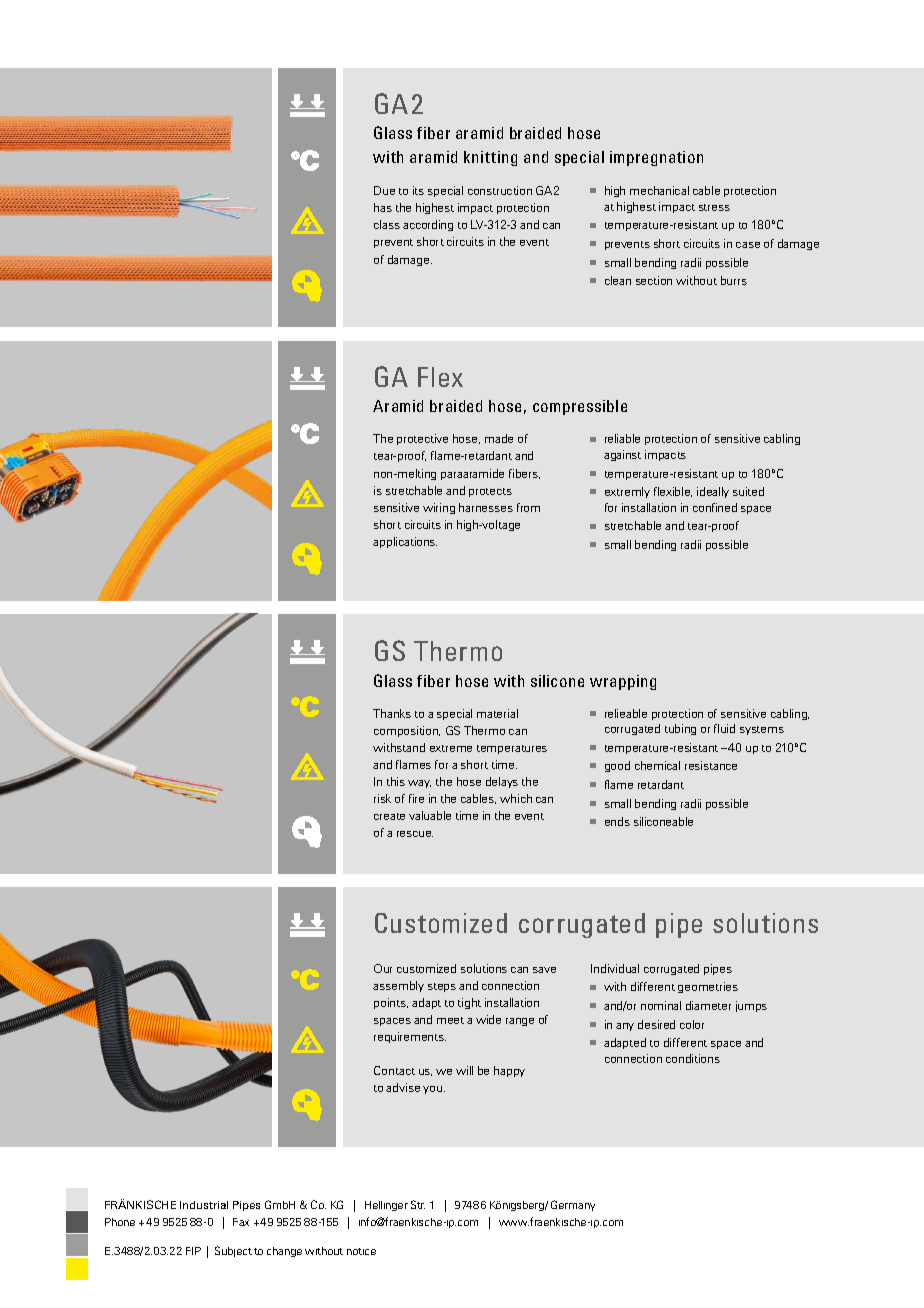 This screenshot has height=1308, width=924. I want to click on create, so click(389, 816).
